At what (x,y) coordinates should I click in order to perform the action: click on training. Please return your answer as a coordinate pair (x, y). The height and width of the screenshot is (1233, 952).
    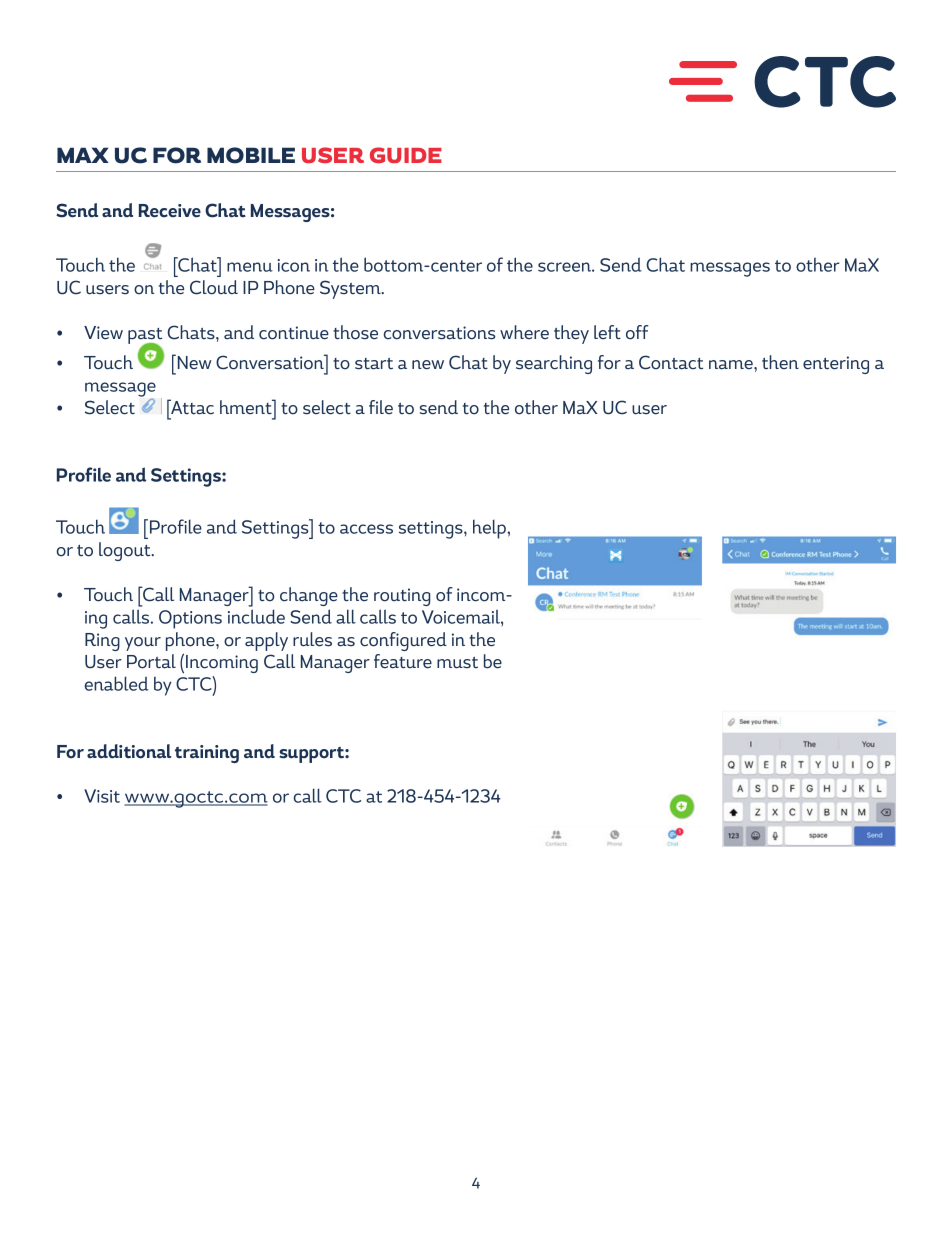
    Looking at the image, I should click on (207, 754).
